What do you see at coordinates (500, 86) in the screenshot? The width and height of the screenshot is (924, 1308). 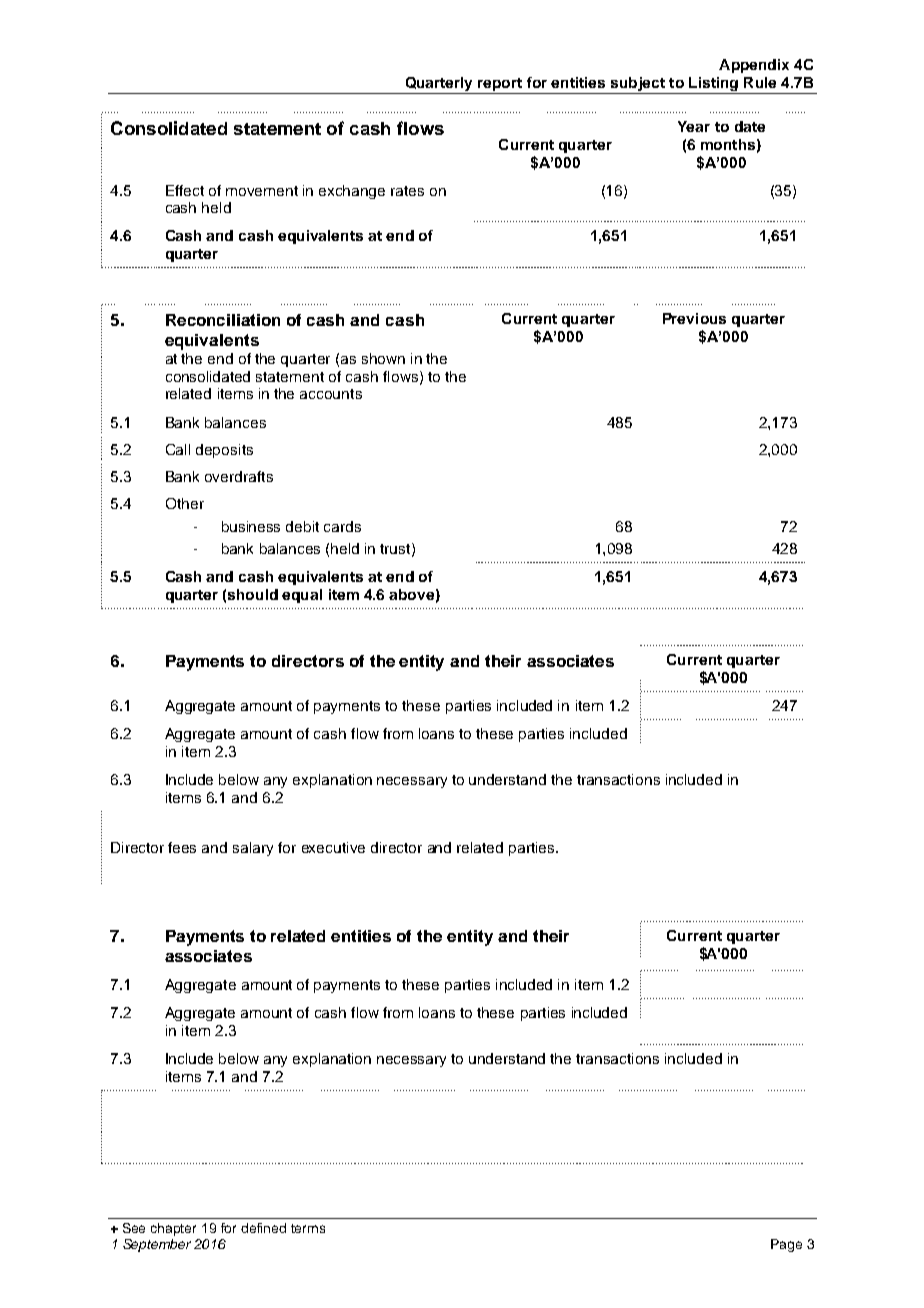 I see `report` at bounding box center [500, 86].
